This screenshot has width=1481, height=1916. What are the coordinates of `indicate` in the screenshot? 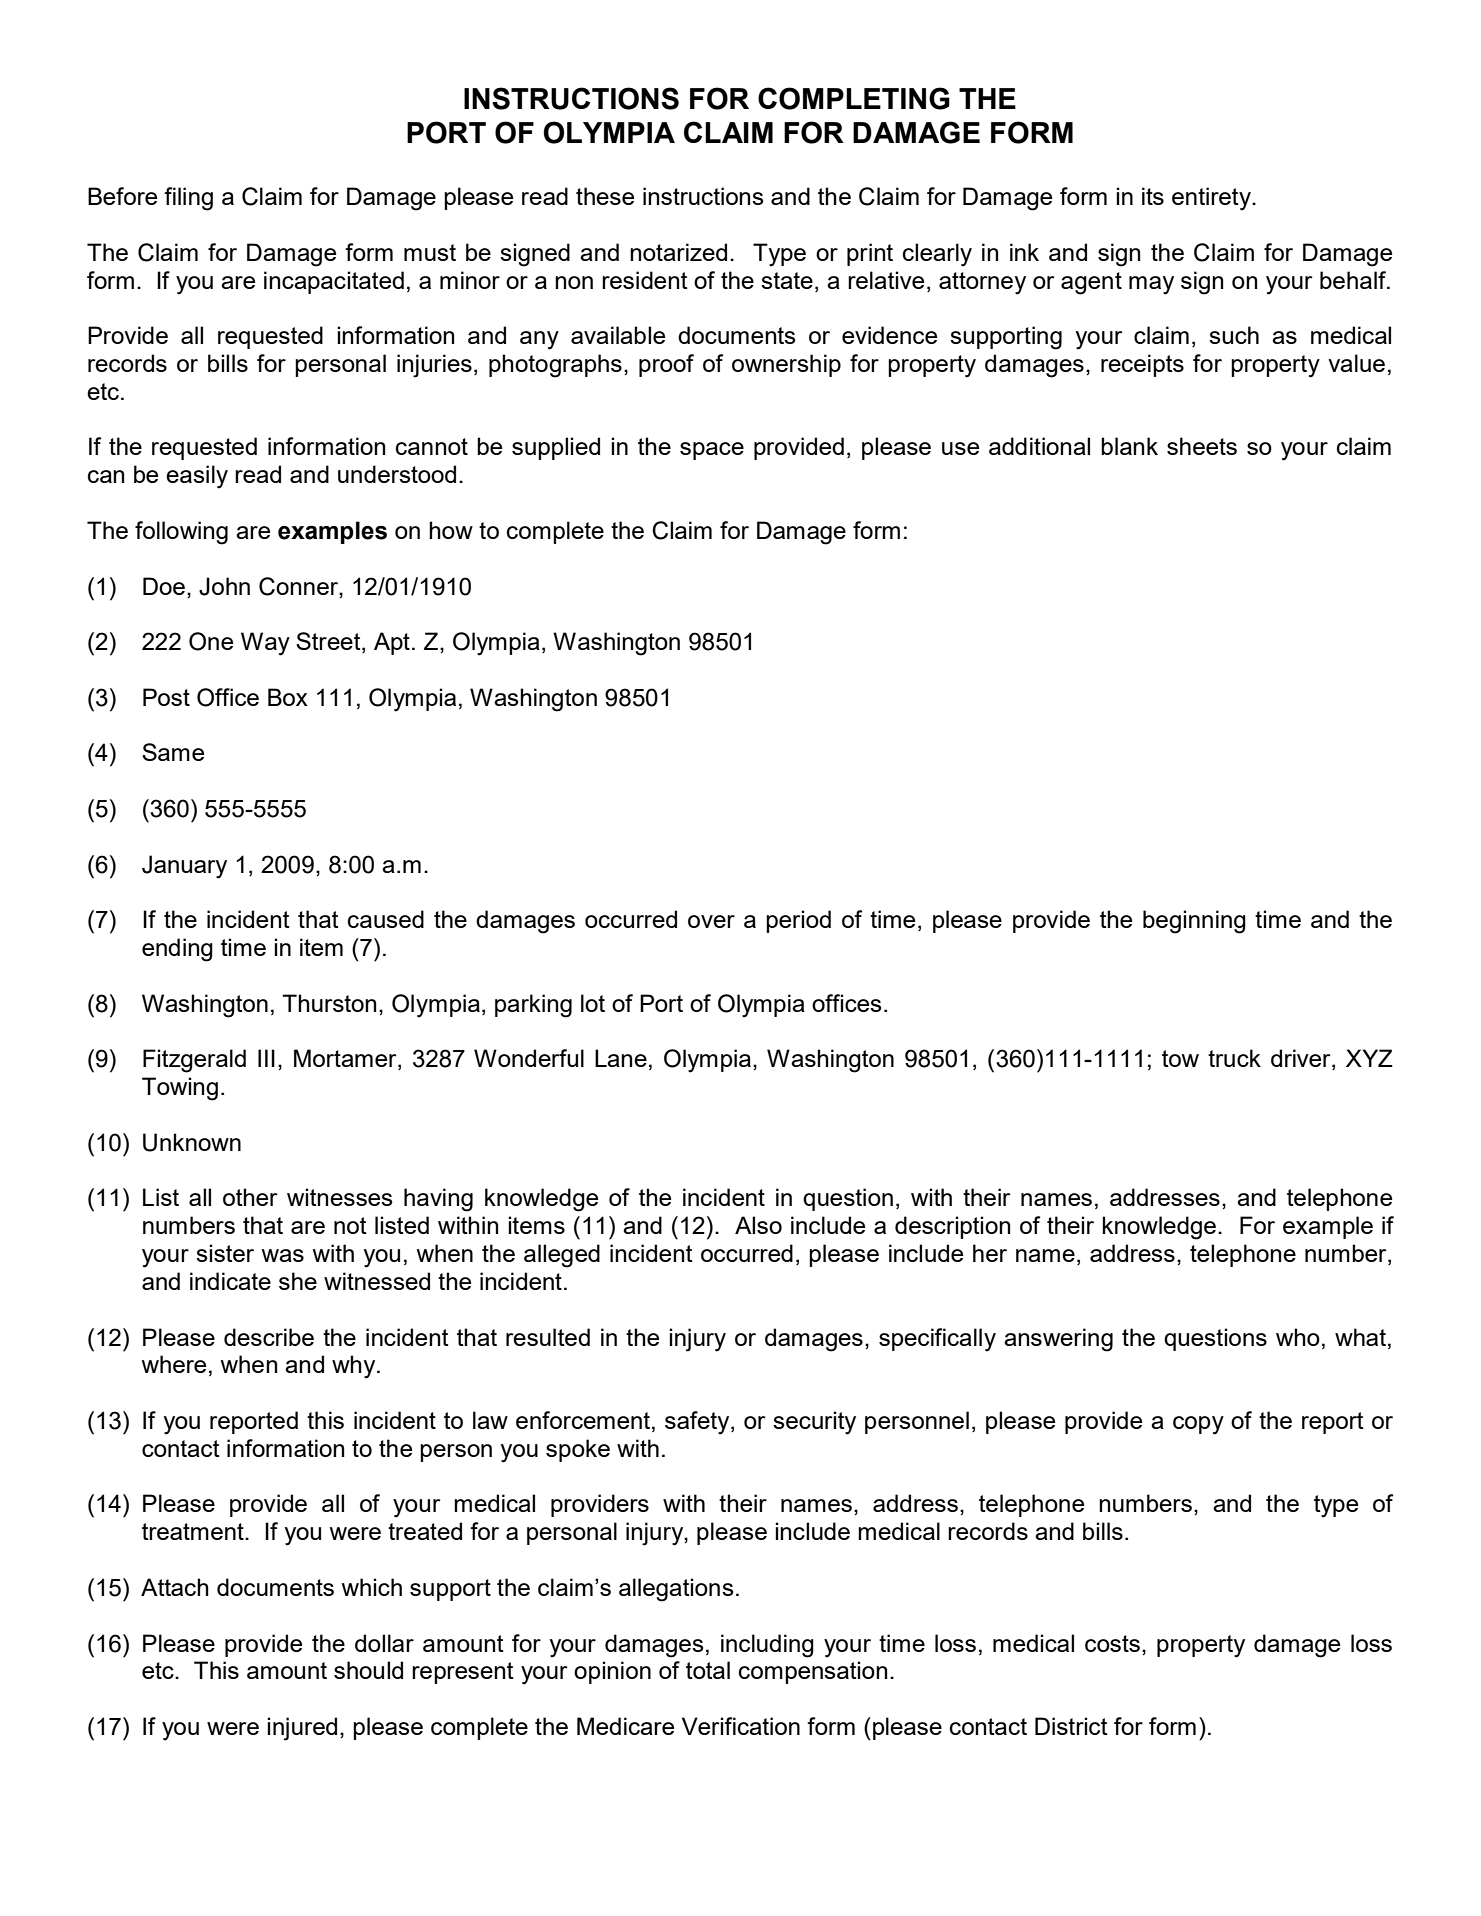 It's located at (230, 1281).
